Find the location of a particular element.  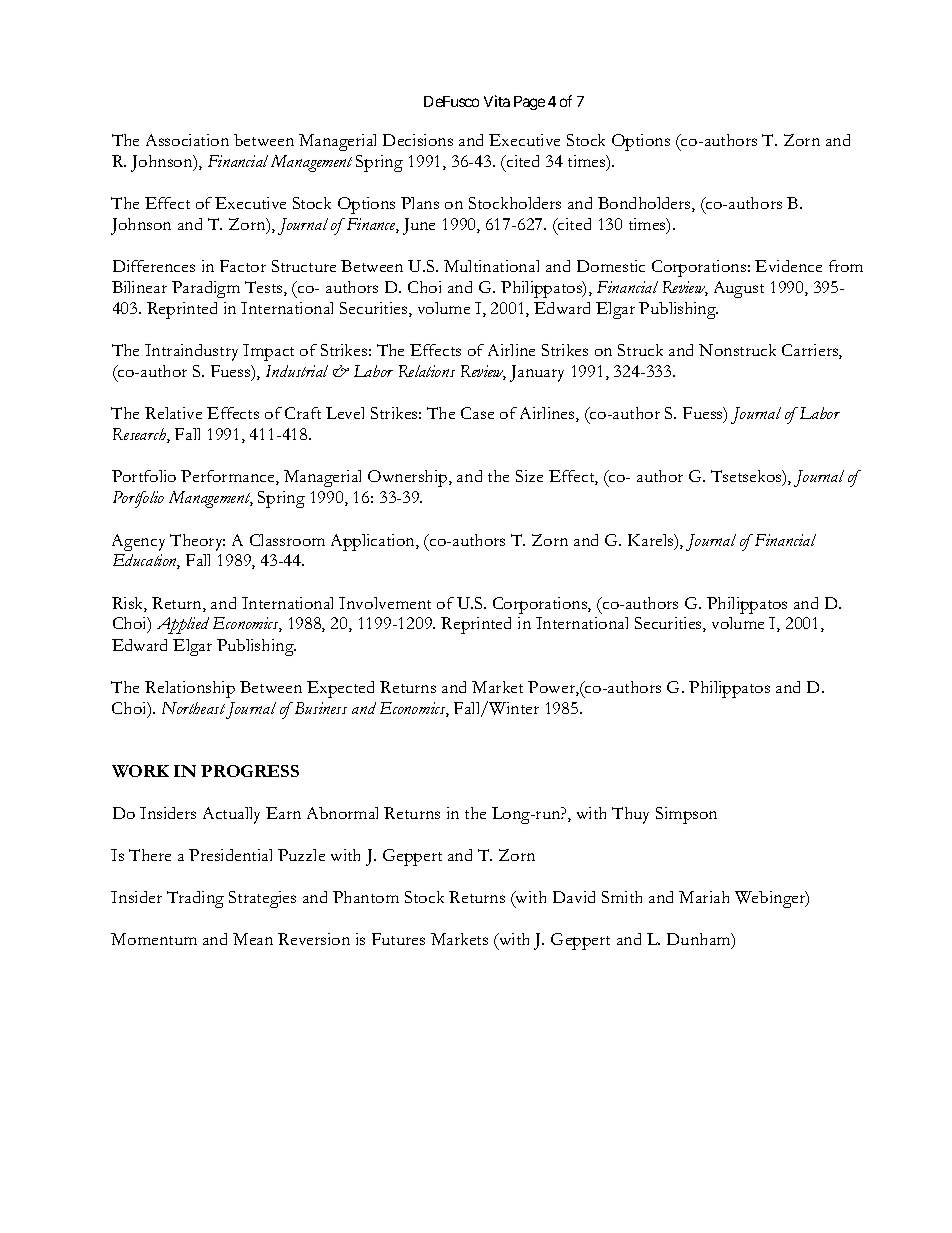

Northeast is located at coordinates (193, 708).
